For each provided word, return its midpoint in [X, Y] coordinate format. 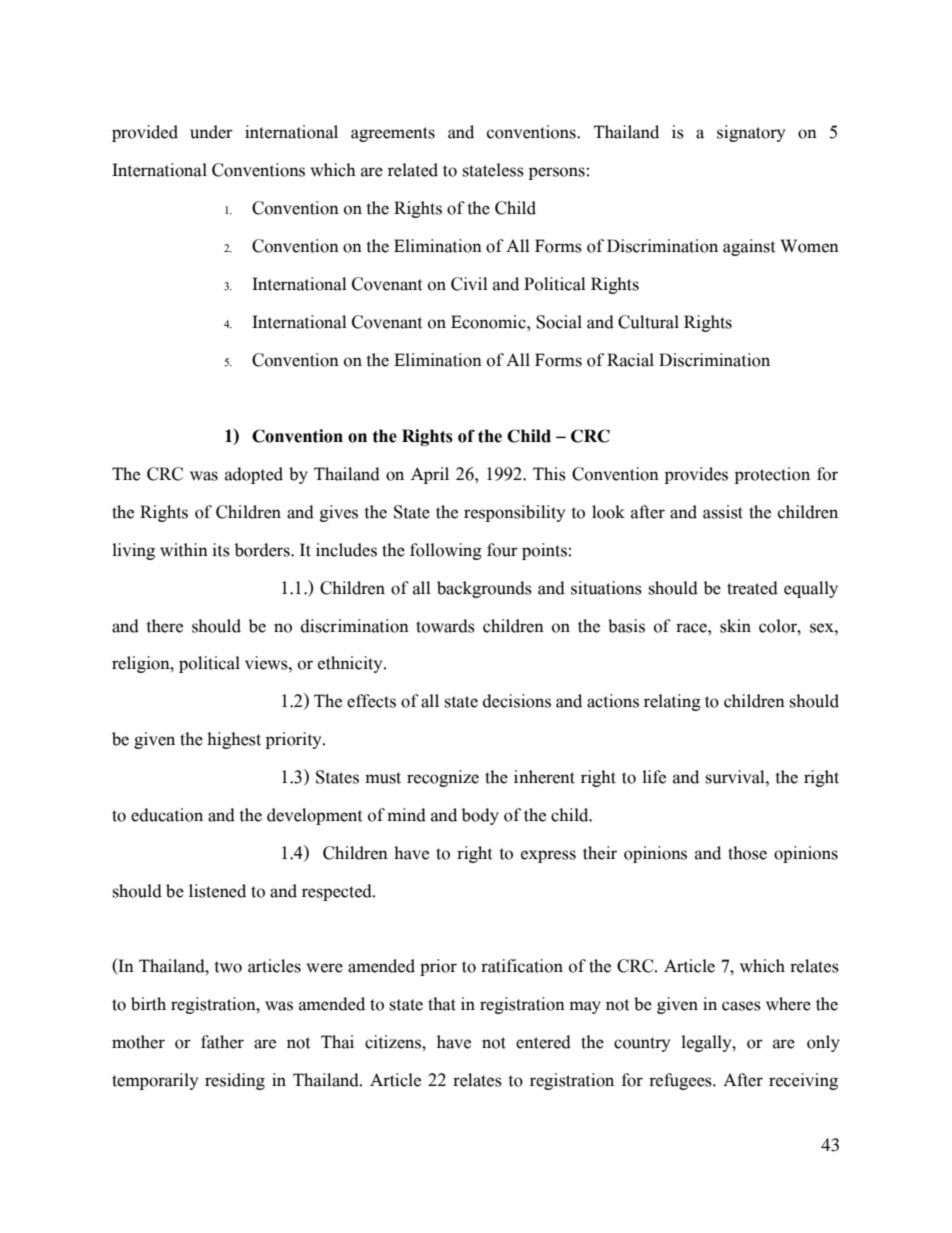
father [222, 1042]
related [413, 170]
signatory [751, 133]
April [430, 475]
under [211, 132]
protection [772, 475]
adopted [254, 475]
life [654, 777]
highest [234, 740]
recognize [443, 778]
